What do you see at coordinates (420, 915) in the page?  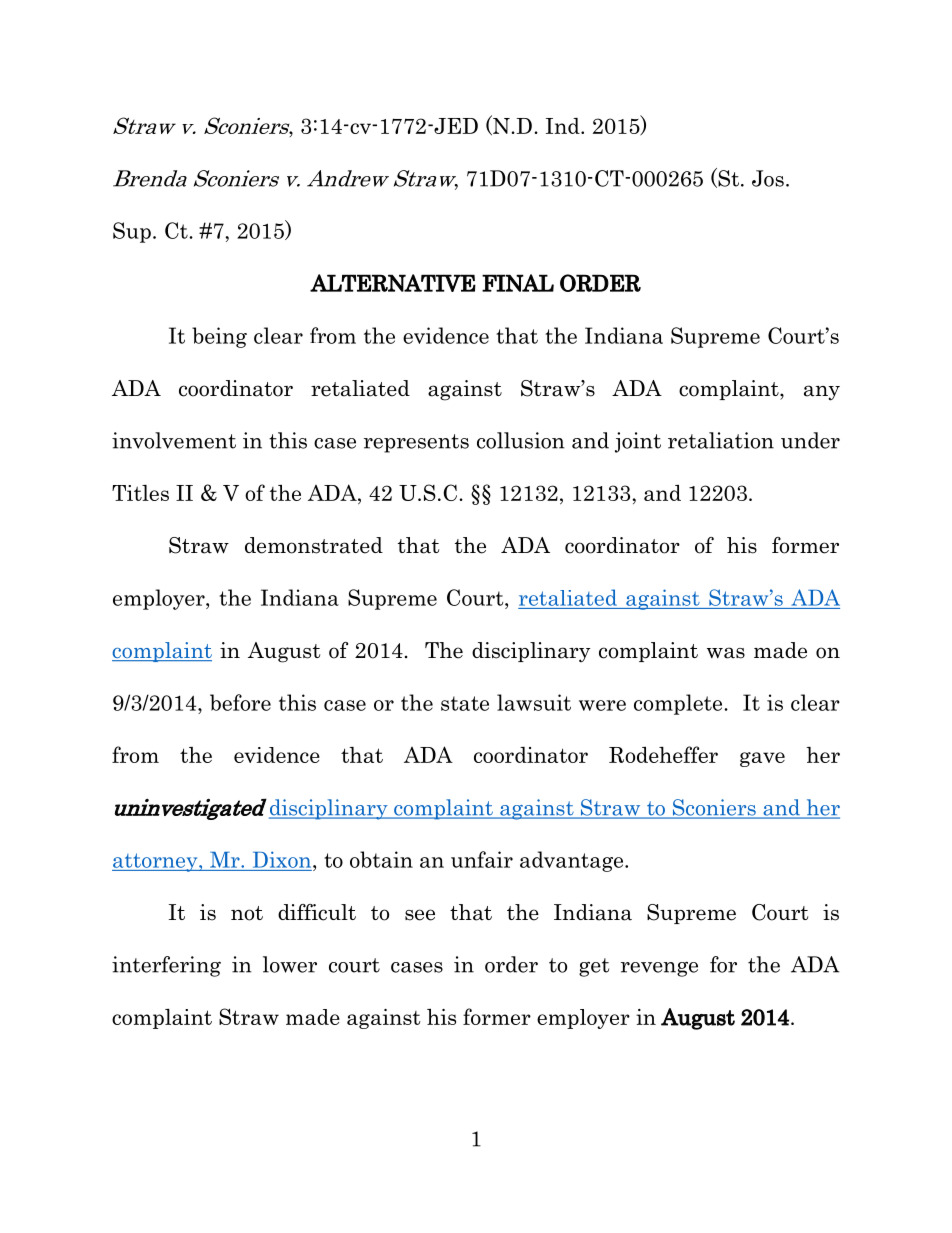 I see `see` at bounding box center [420, 915].
